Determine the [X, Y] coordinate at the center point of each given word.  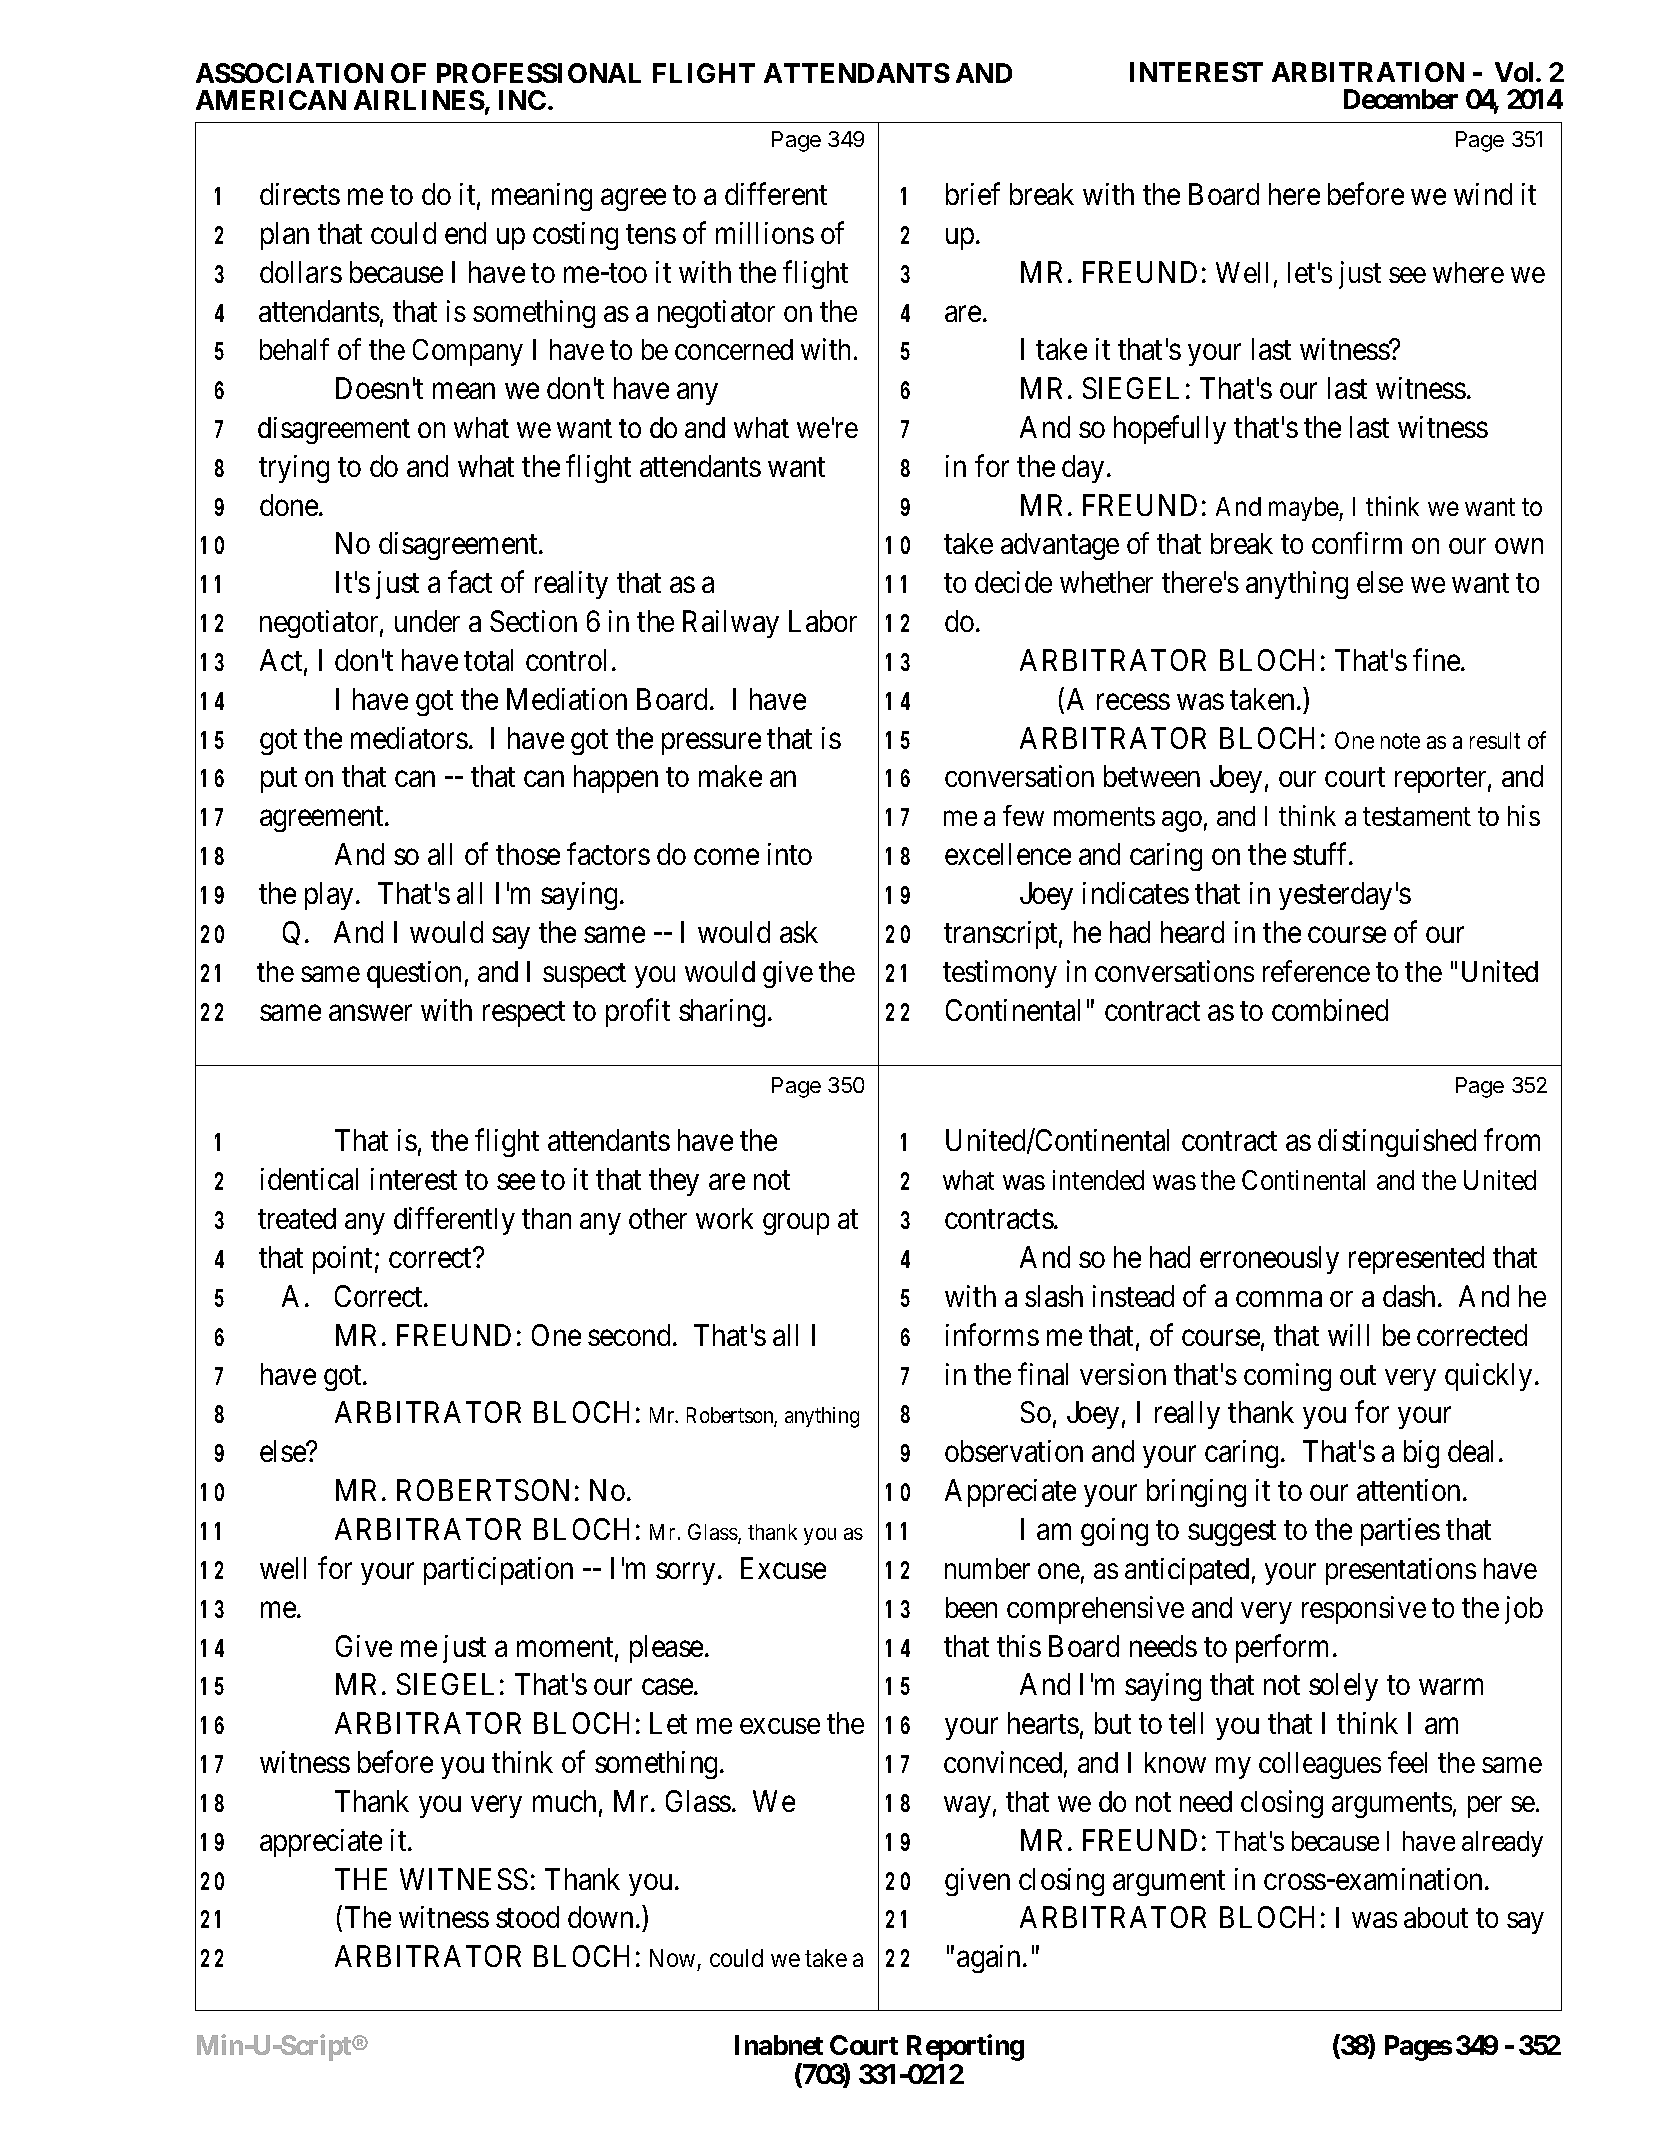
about [1436, 1917]
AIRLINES [419, 100]
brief [973, 193]
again [990, 1959]
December [1401, 99]
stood [527, 1917]
